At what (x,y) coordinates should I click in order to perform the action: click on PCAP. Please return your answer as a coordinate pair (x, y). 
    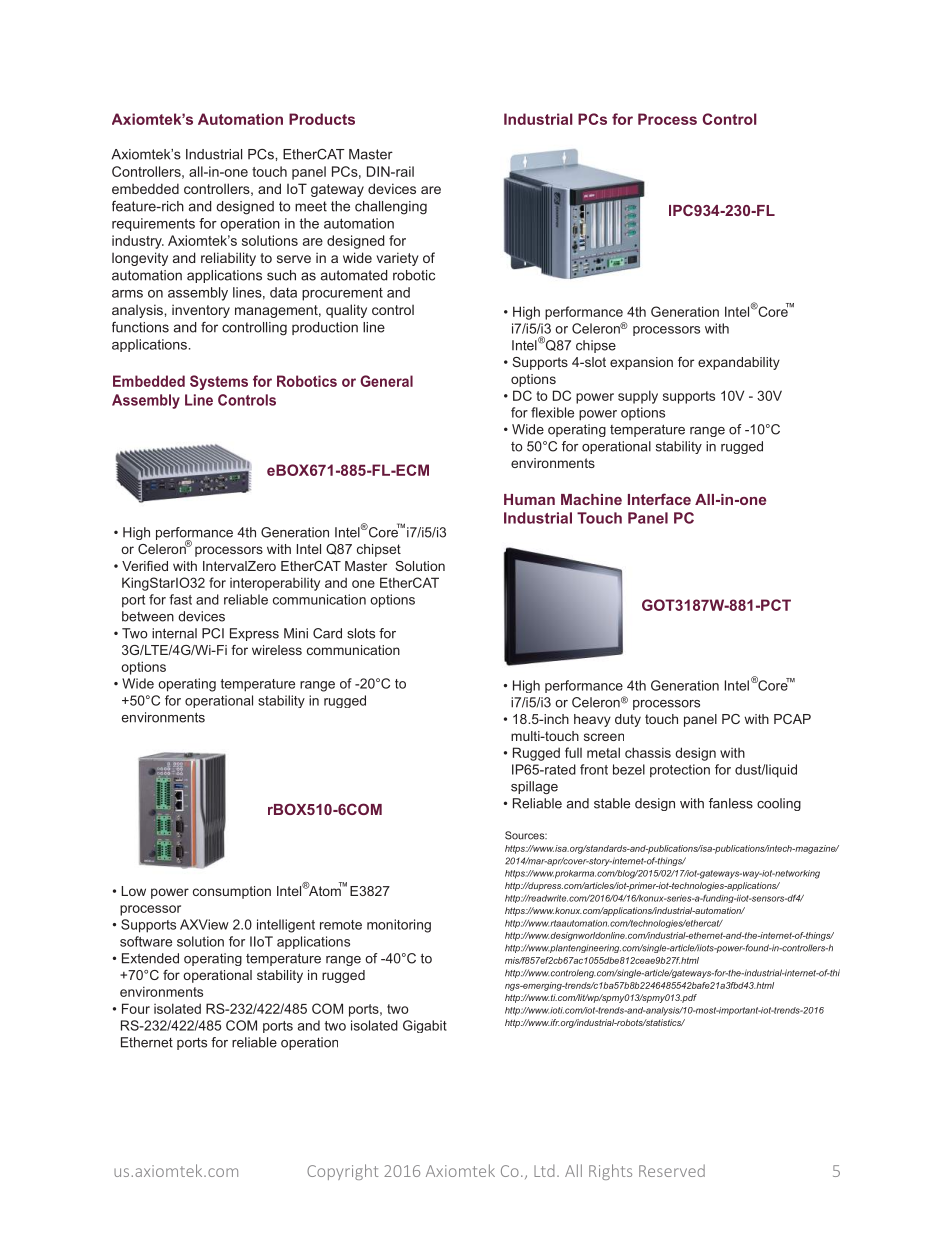
    Looking at the image, I should click on (792, 719).
